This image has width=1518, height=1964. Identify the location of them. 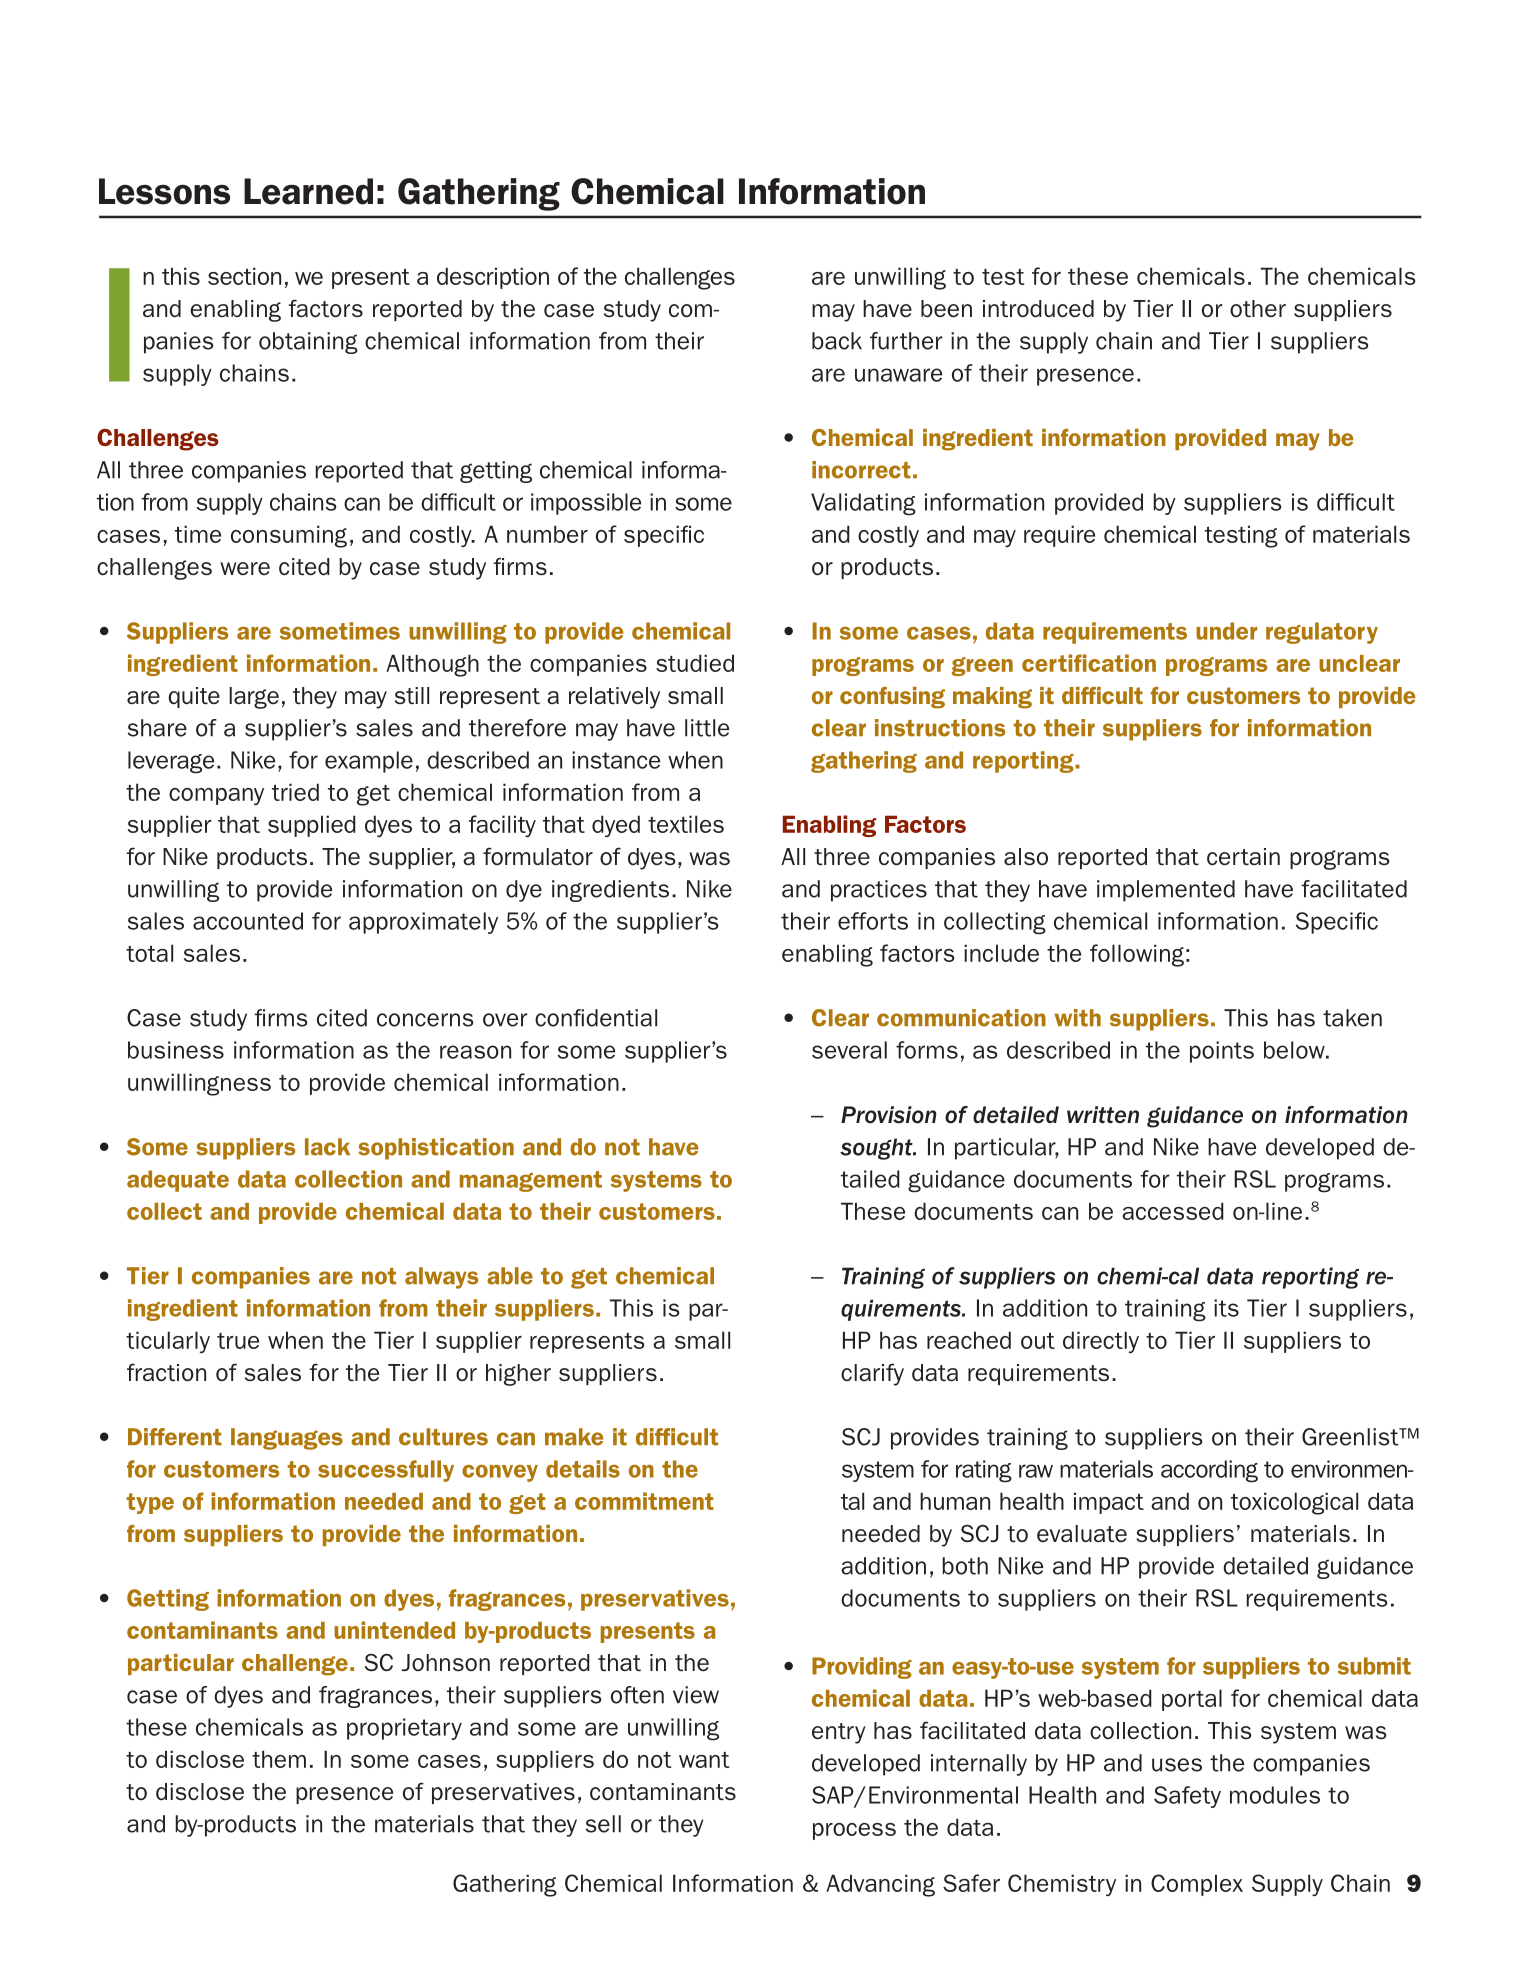
(279, 1759).
